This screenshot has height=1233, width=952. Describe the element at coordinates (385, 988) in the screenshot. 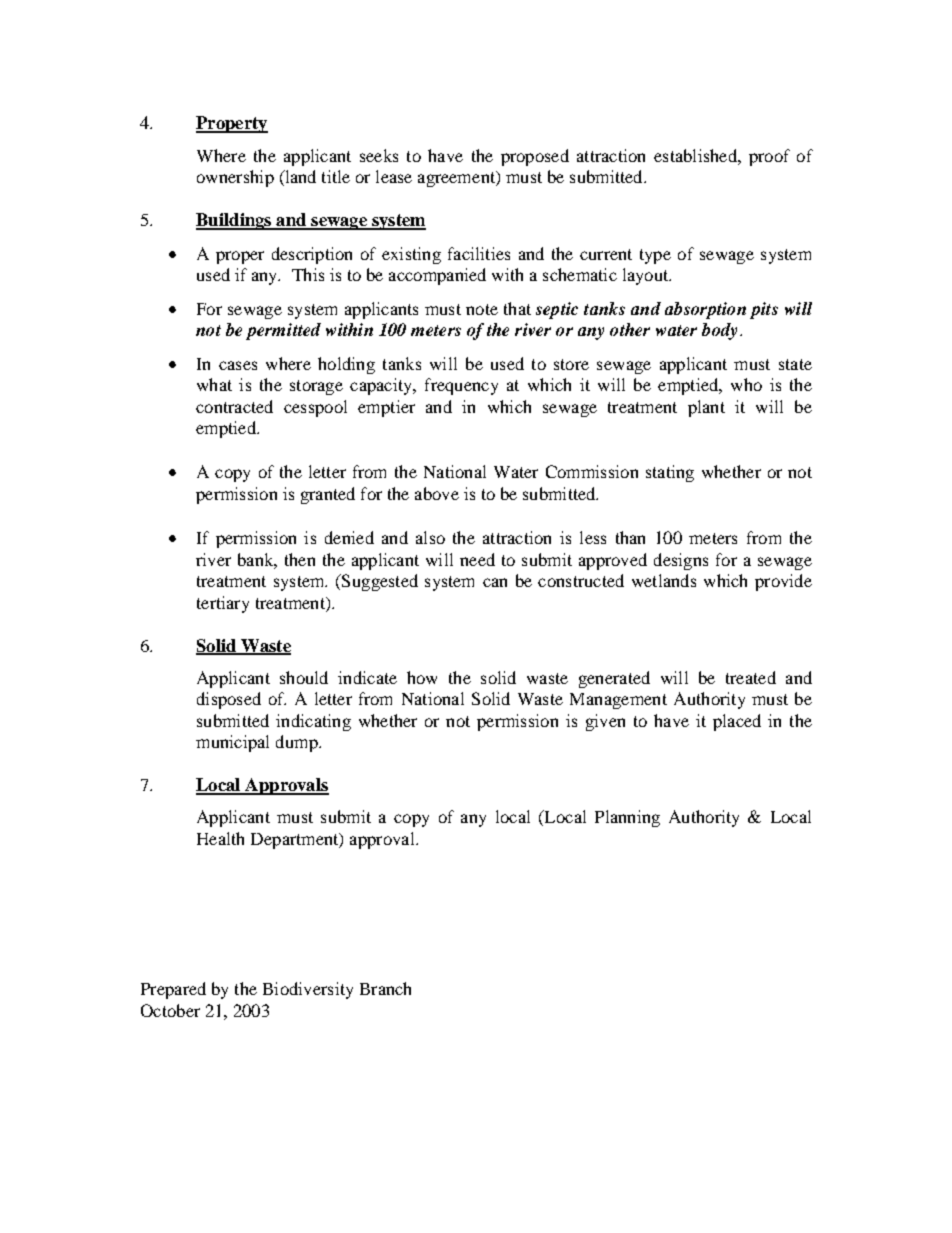

I see `Branch` at that location.
